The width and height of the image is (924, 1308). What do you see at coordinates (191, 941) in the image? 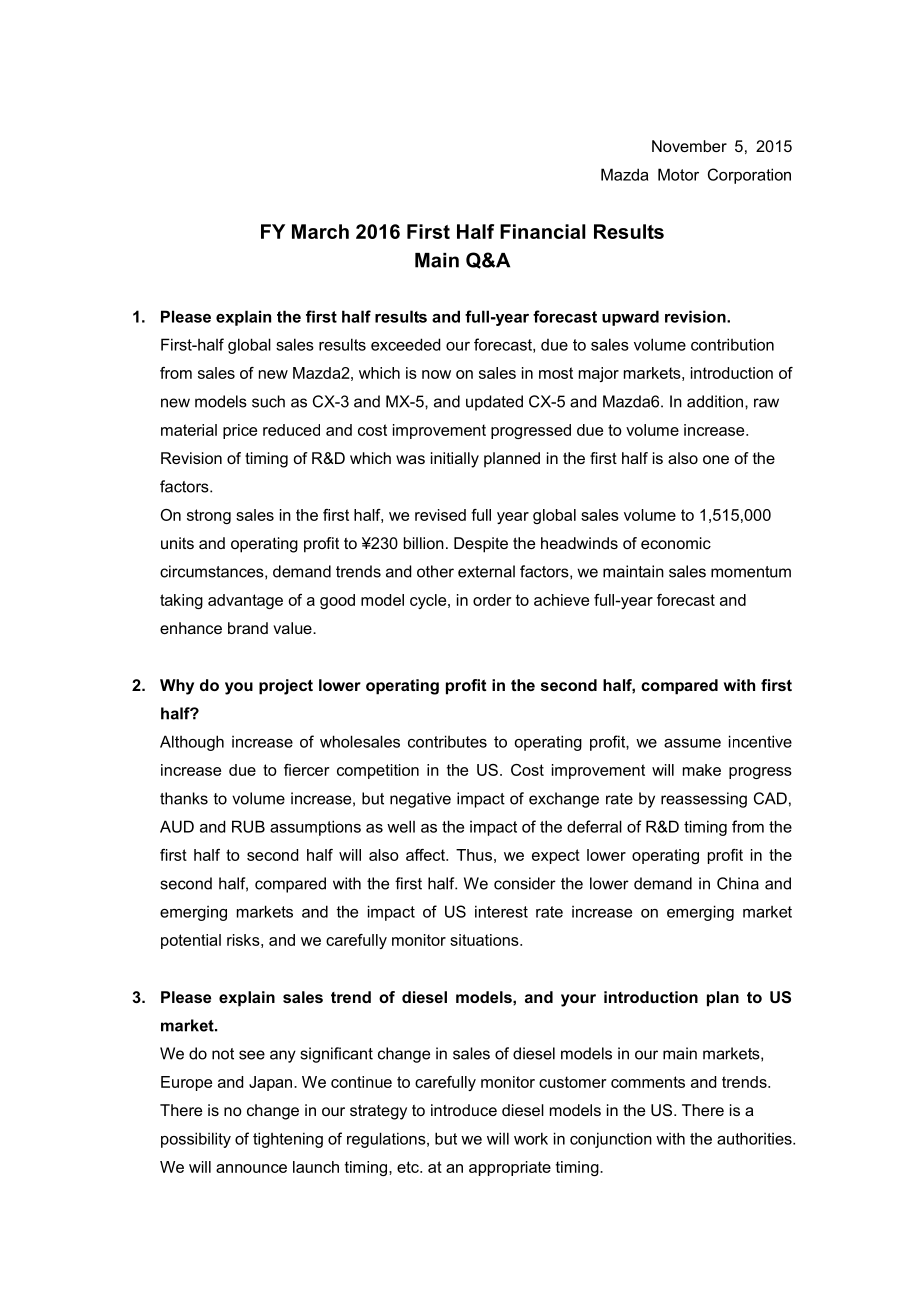
I see `potential` at bounding box center [191, 941].
